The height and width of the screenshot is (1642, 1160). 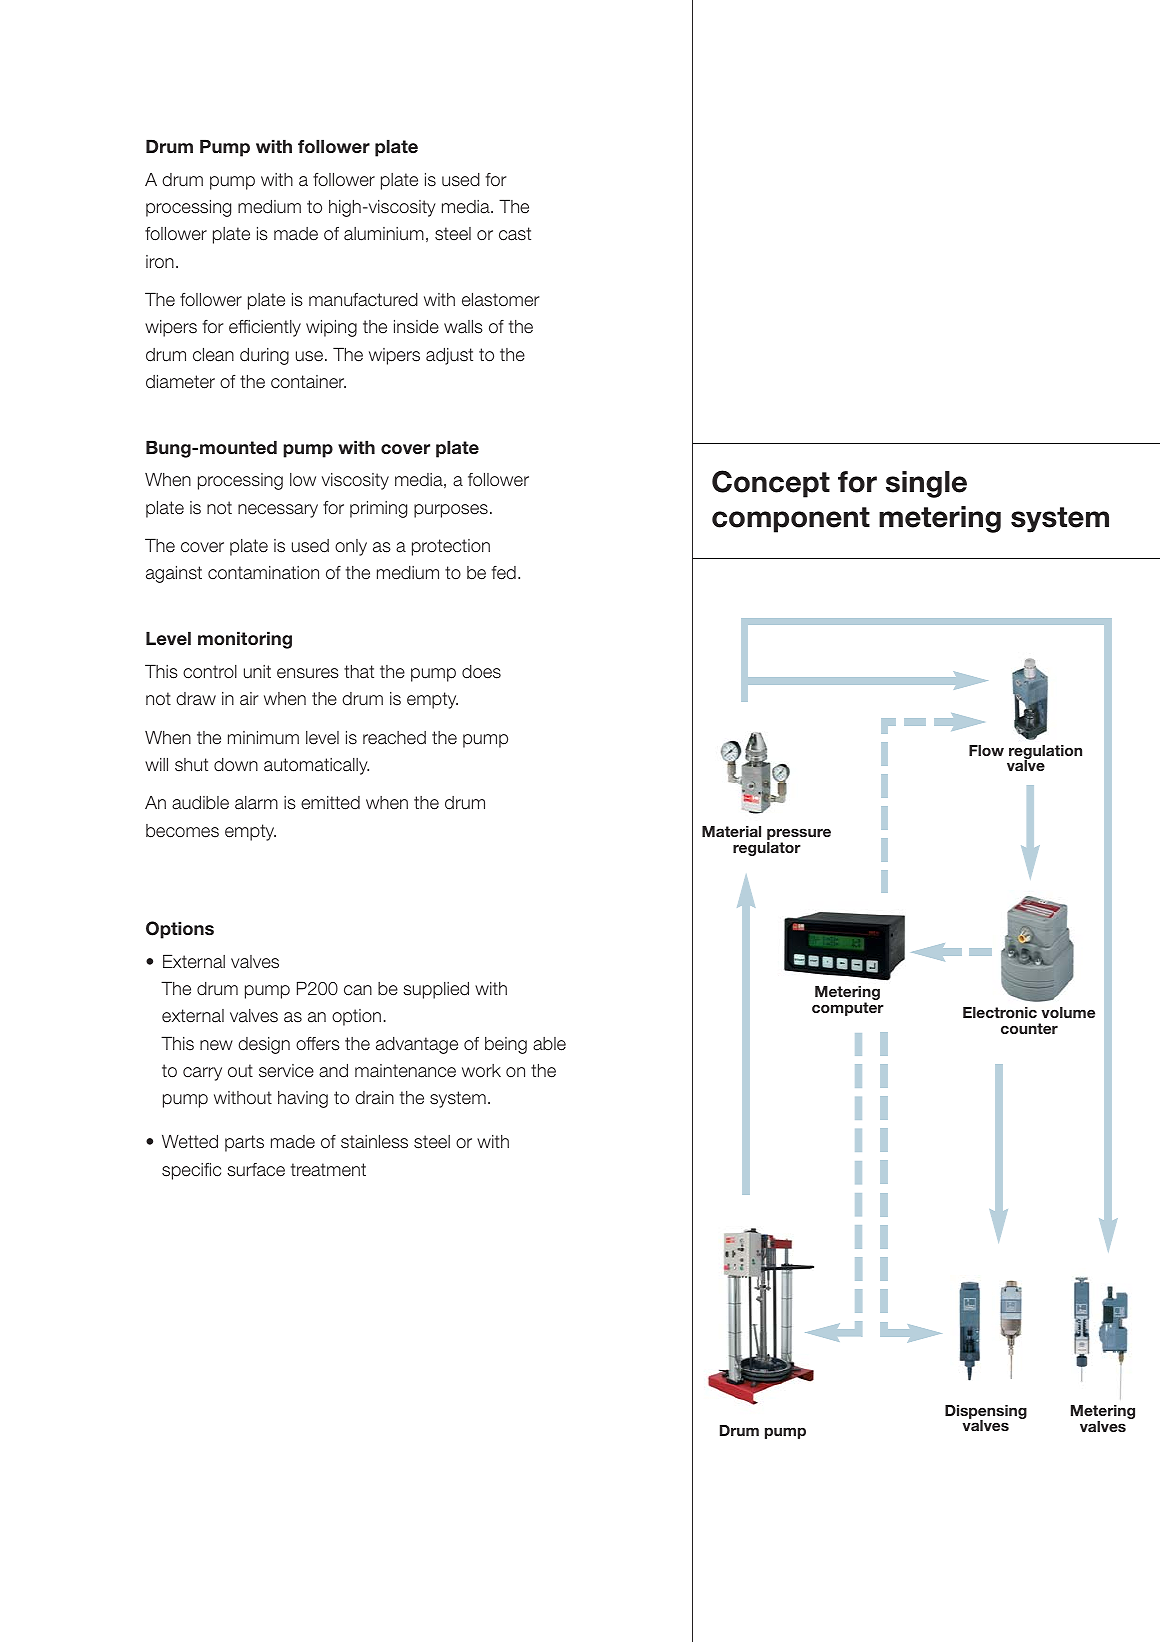 I want to click on counter, so click(x=1029, y=1028).
